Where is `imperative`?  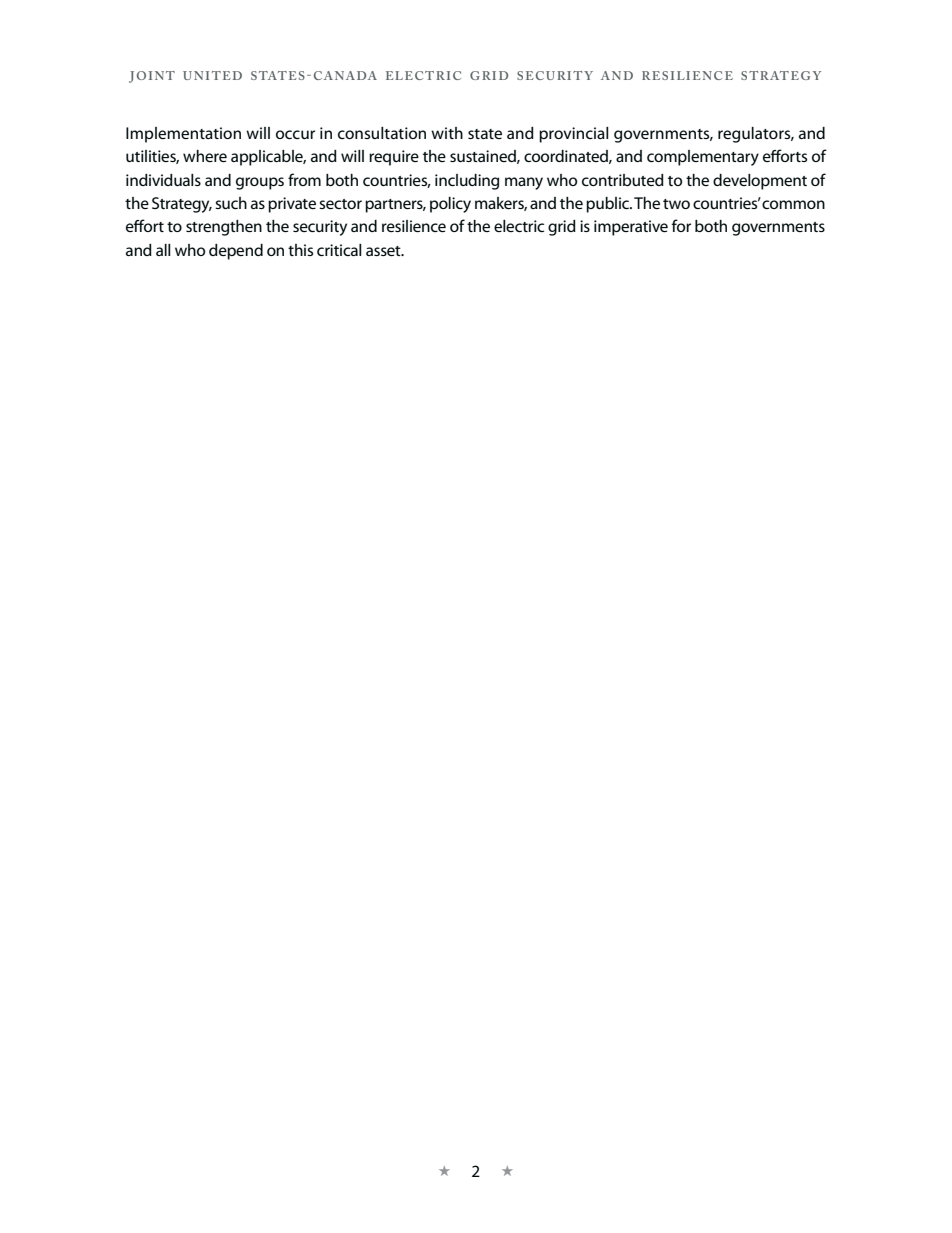 imperative is located at coordinates (631, 228).
